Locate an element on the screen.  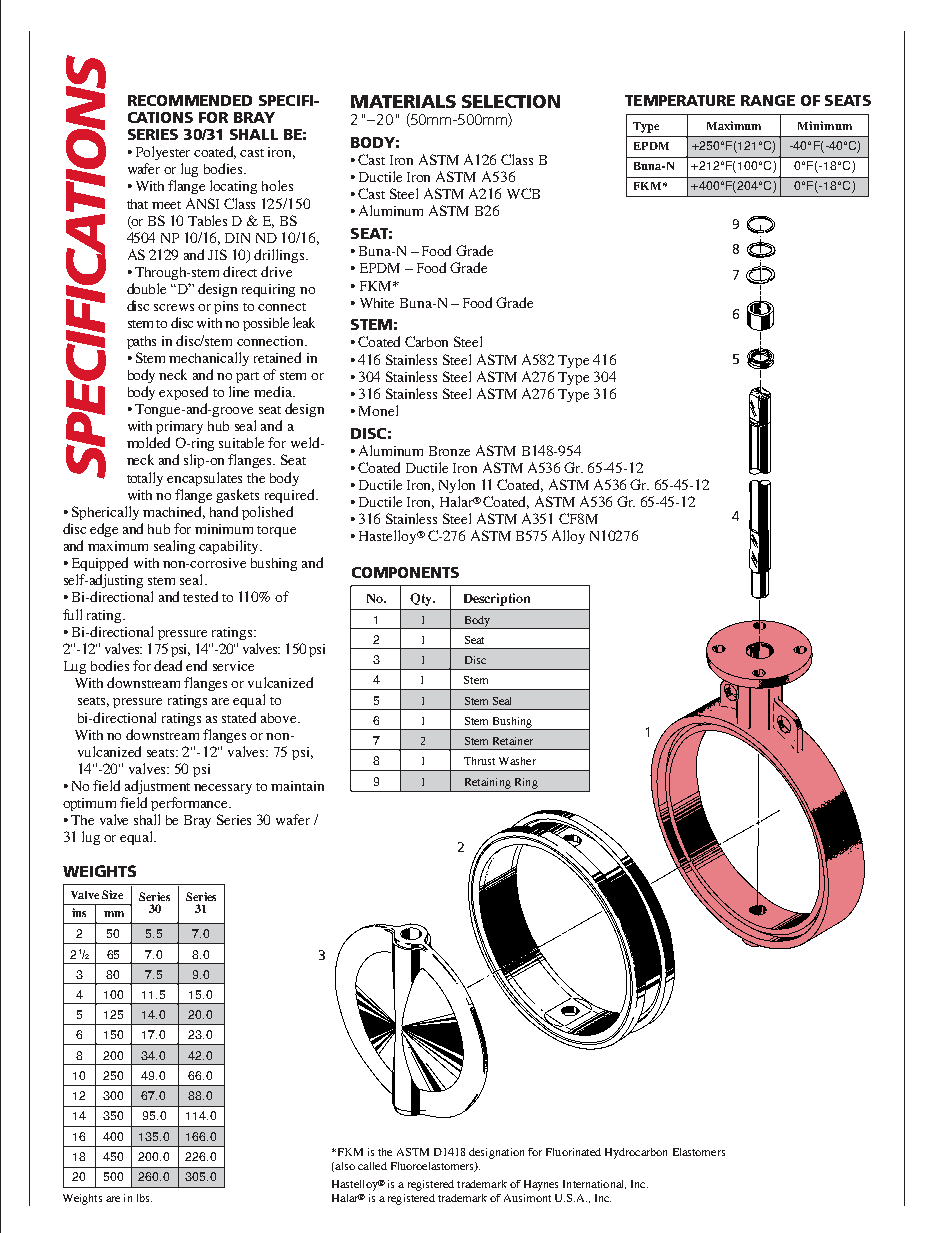
Polyester is located at coordinates (163, 153).
